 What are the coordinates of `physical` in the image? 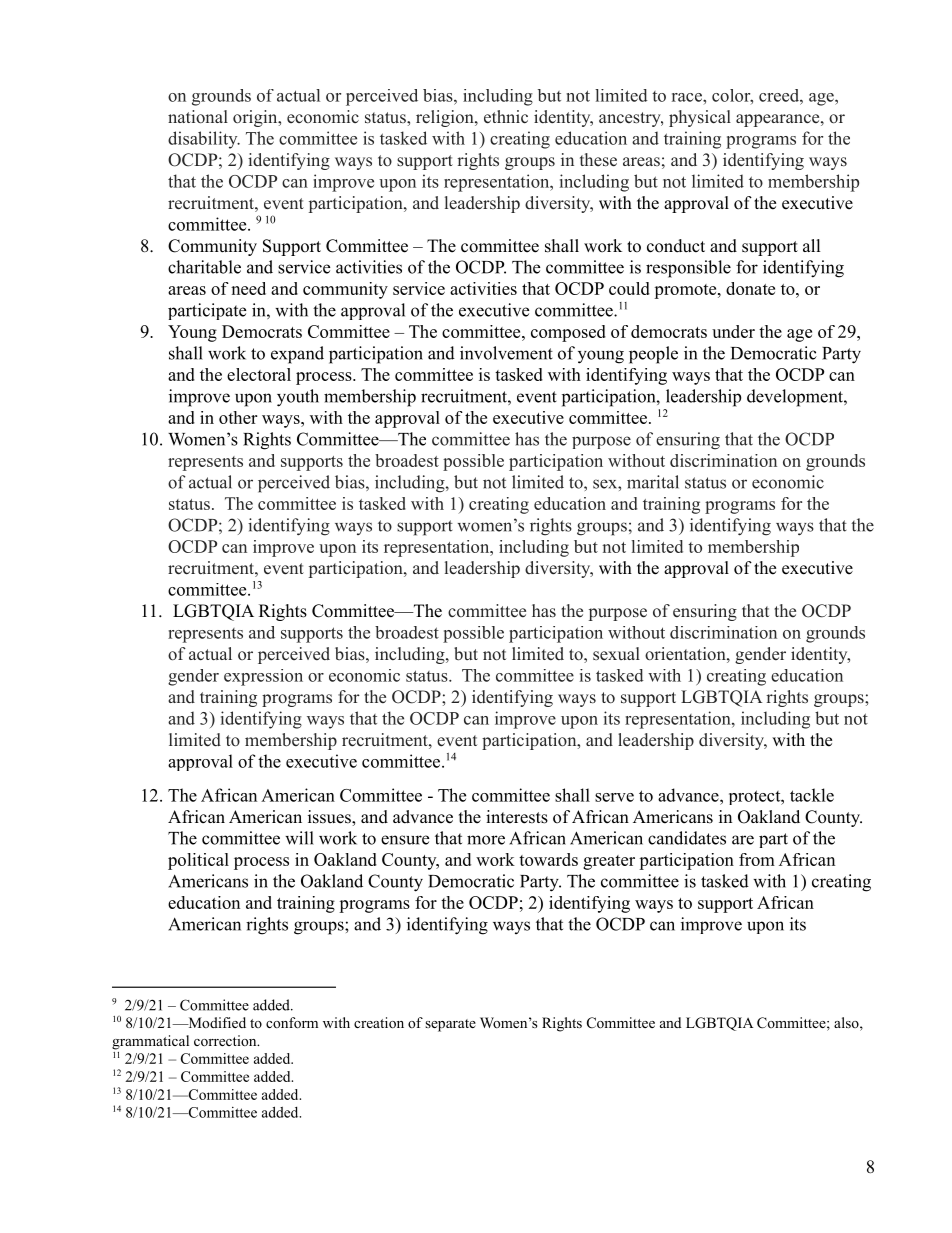 It's located at (700, 118).
